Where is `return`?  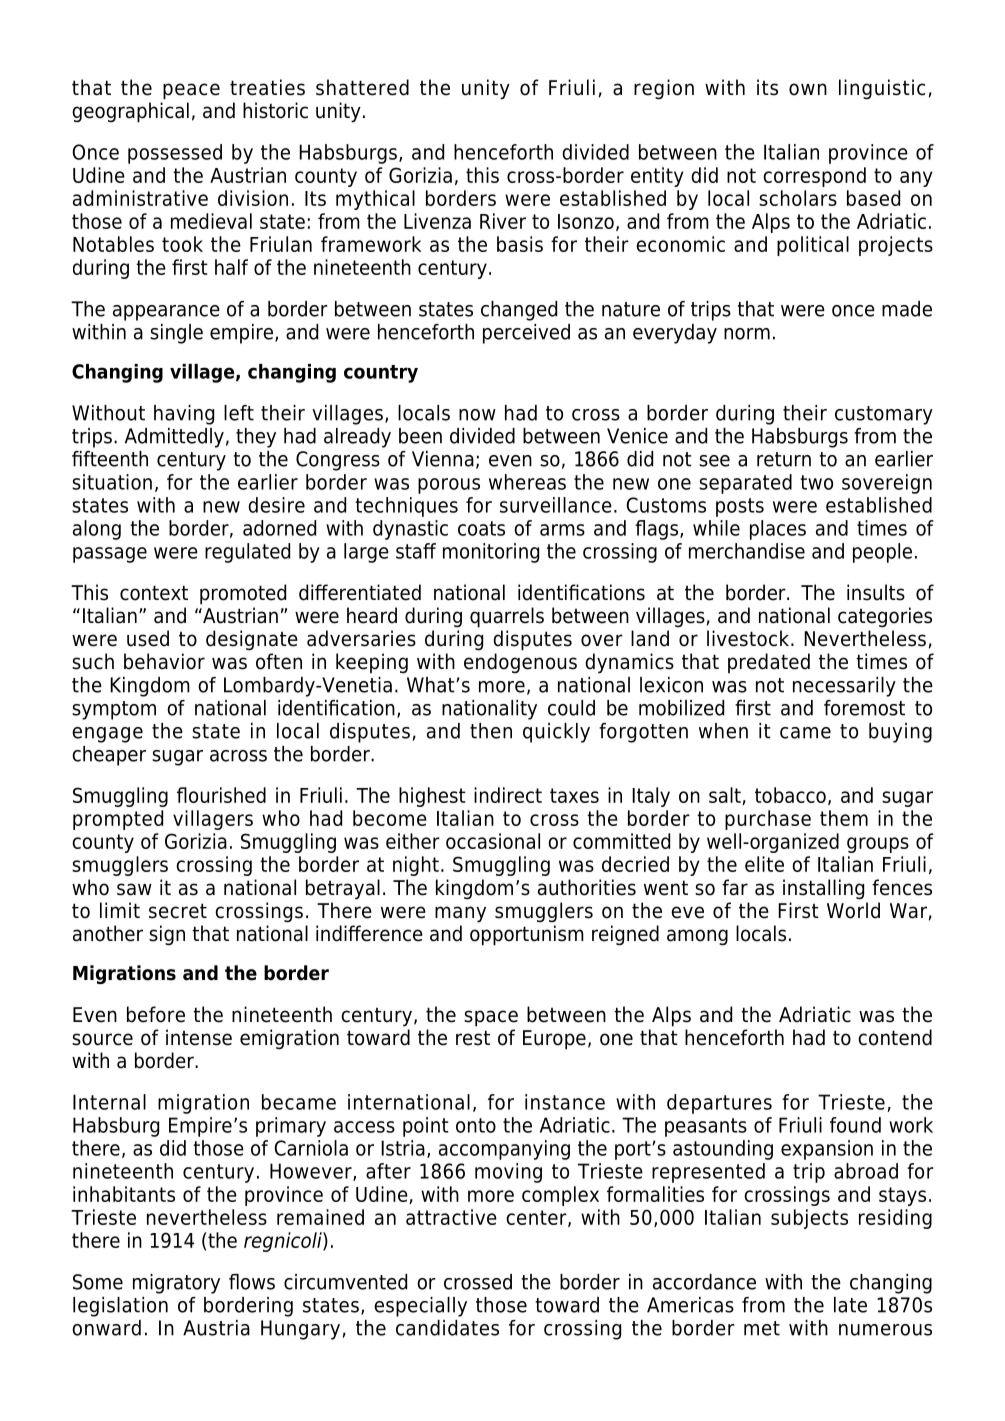
return is located at coordinates (784, 459).
